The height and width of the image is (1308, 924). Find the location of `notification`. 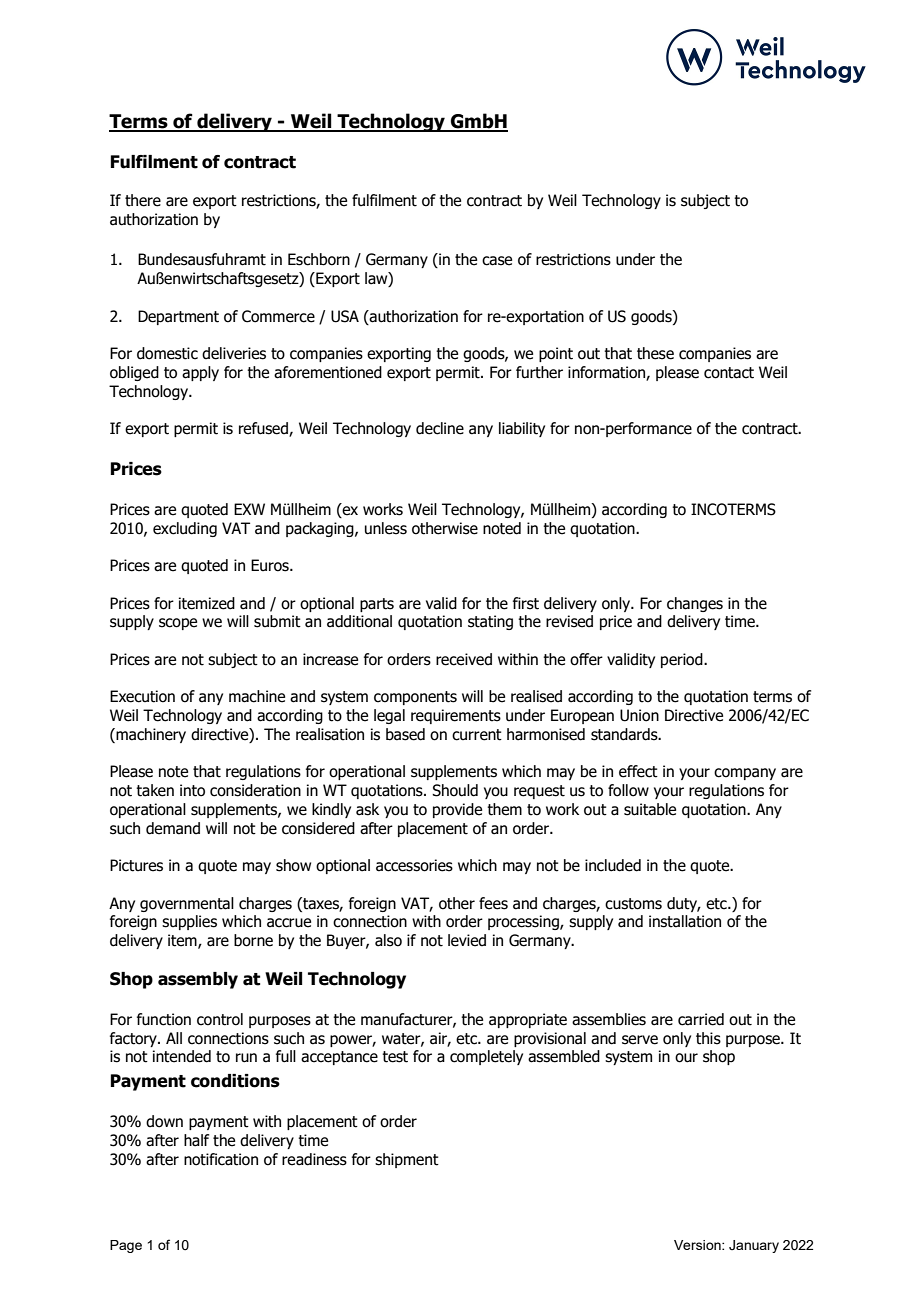

notification is located at coordinates (221, 1159).
